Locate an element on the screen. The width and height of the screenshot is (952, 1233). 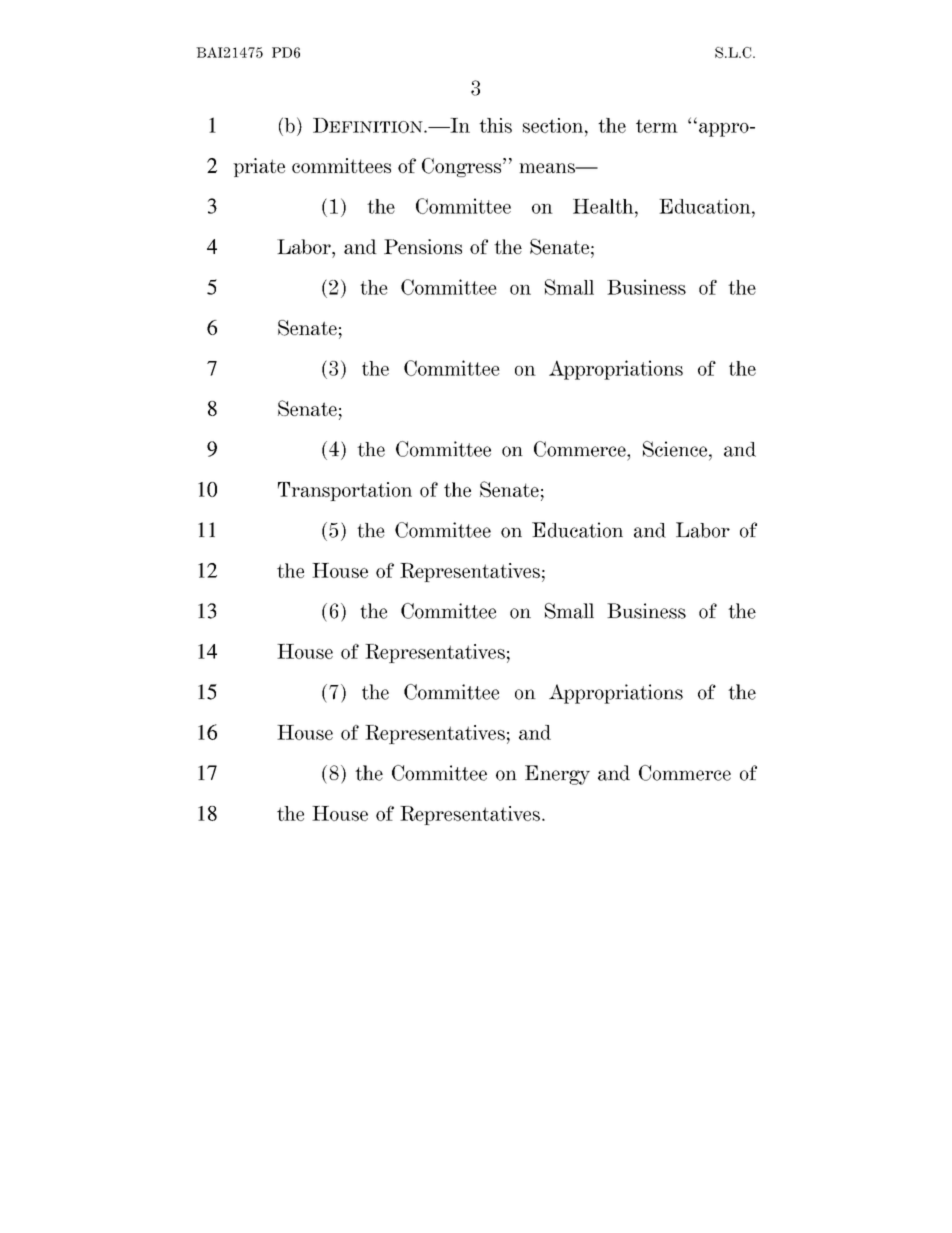
term is located at coordinates (657, 126).
